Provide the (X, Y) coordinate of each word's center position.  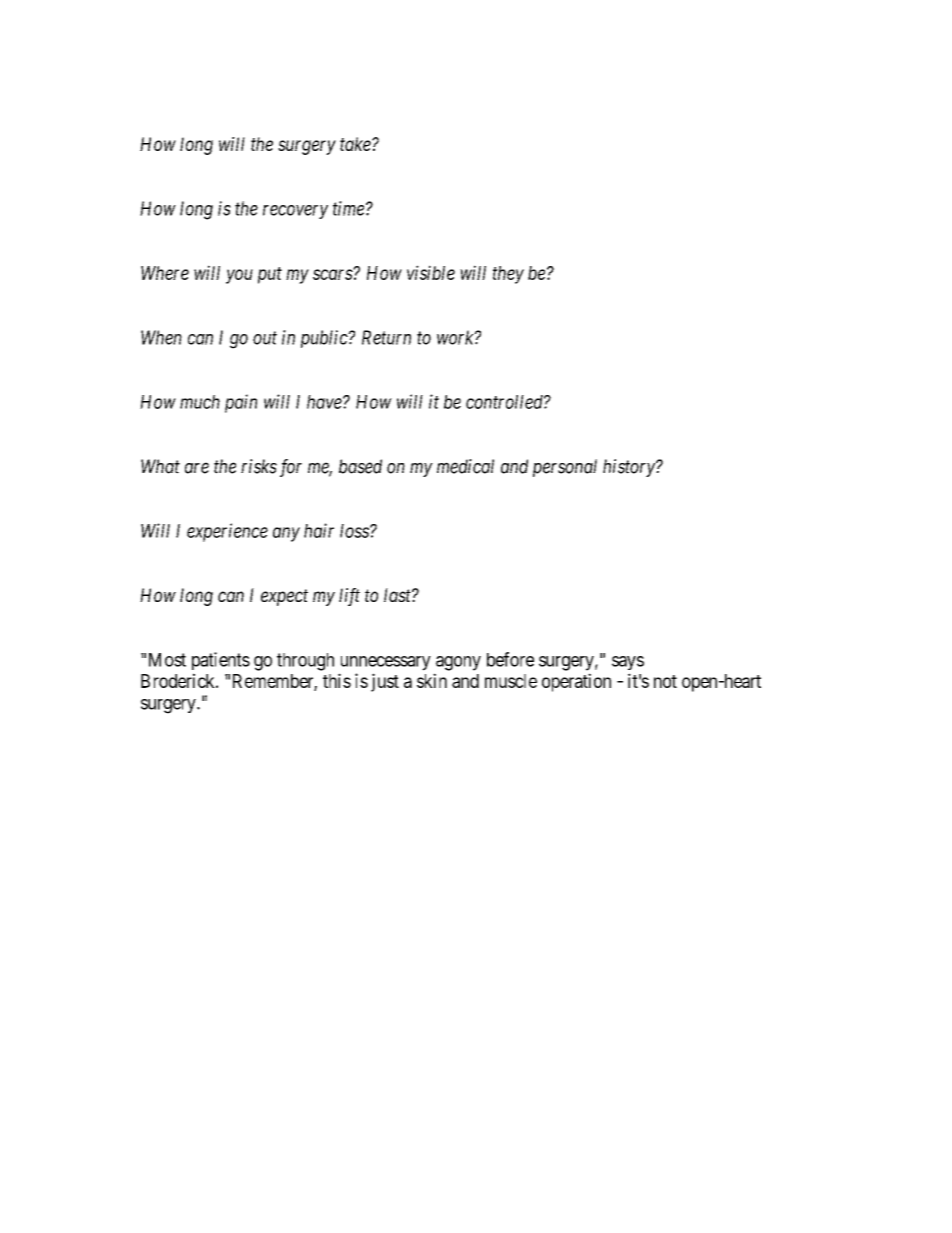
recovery (295, 212)
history (630, 468)
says (628, 663)
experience (227, 532)
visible (431, 272)
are (197, 468)
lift (349, 597)
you (239, 276)
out (265, 338)
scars (333, 274)
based (360, 466)
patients (221, 661)
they (508, 275)
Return (386, 337)
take (356, 144)
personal (565, 468)
